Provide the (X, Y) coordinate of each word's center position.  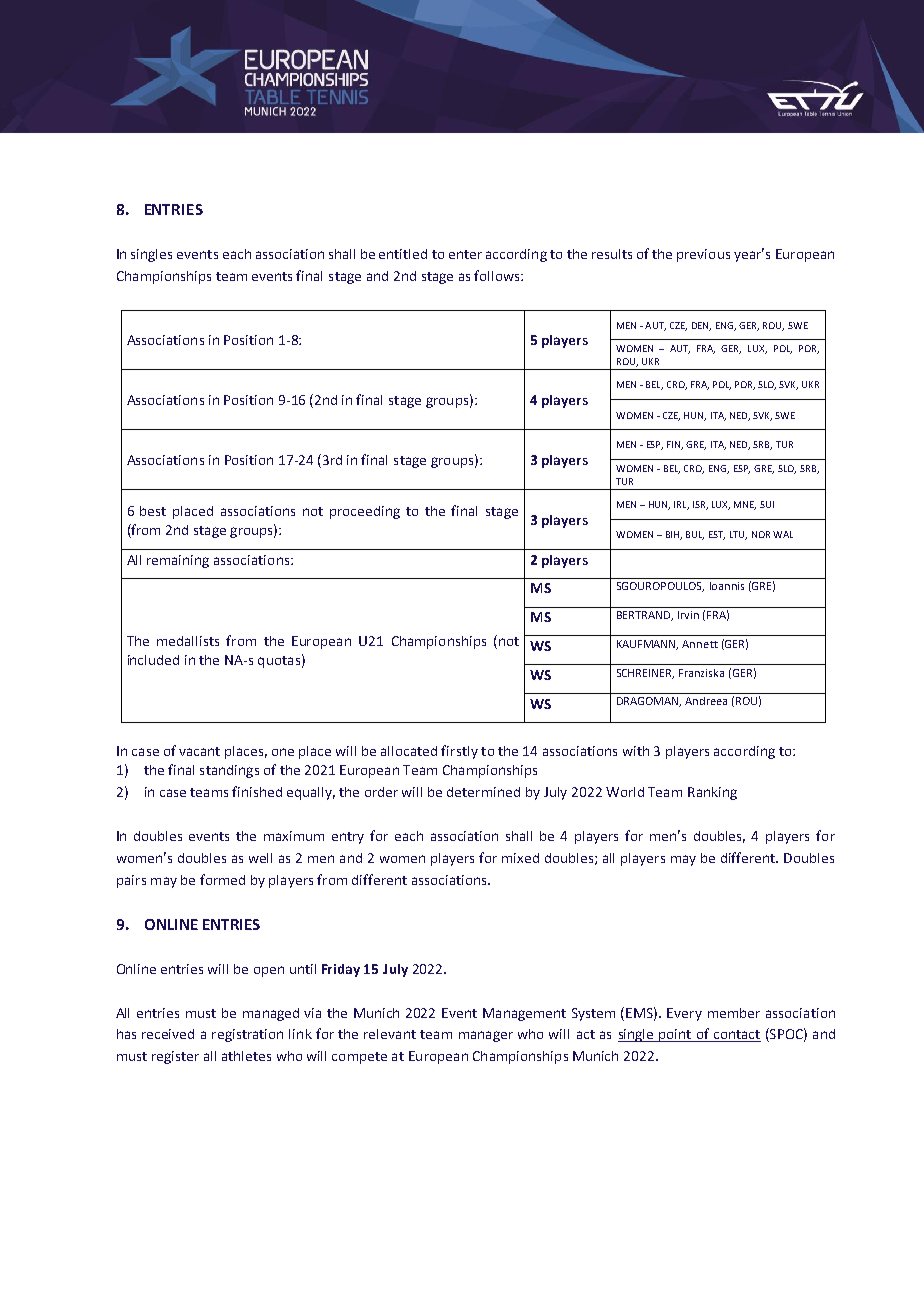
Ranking (712, 793)
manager (486, 1036)
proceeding (365, 512)
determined (483, 792)
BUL (695, 535)
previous (703, 255)
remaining (178, 561)
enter (465, 254)
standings (229, 771)
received (168, 1034)
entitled (403, 254)
